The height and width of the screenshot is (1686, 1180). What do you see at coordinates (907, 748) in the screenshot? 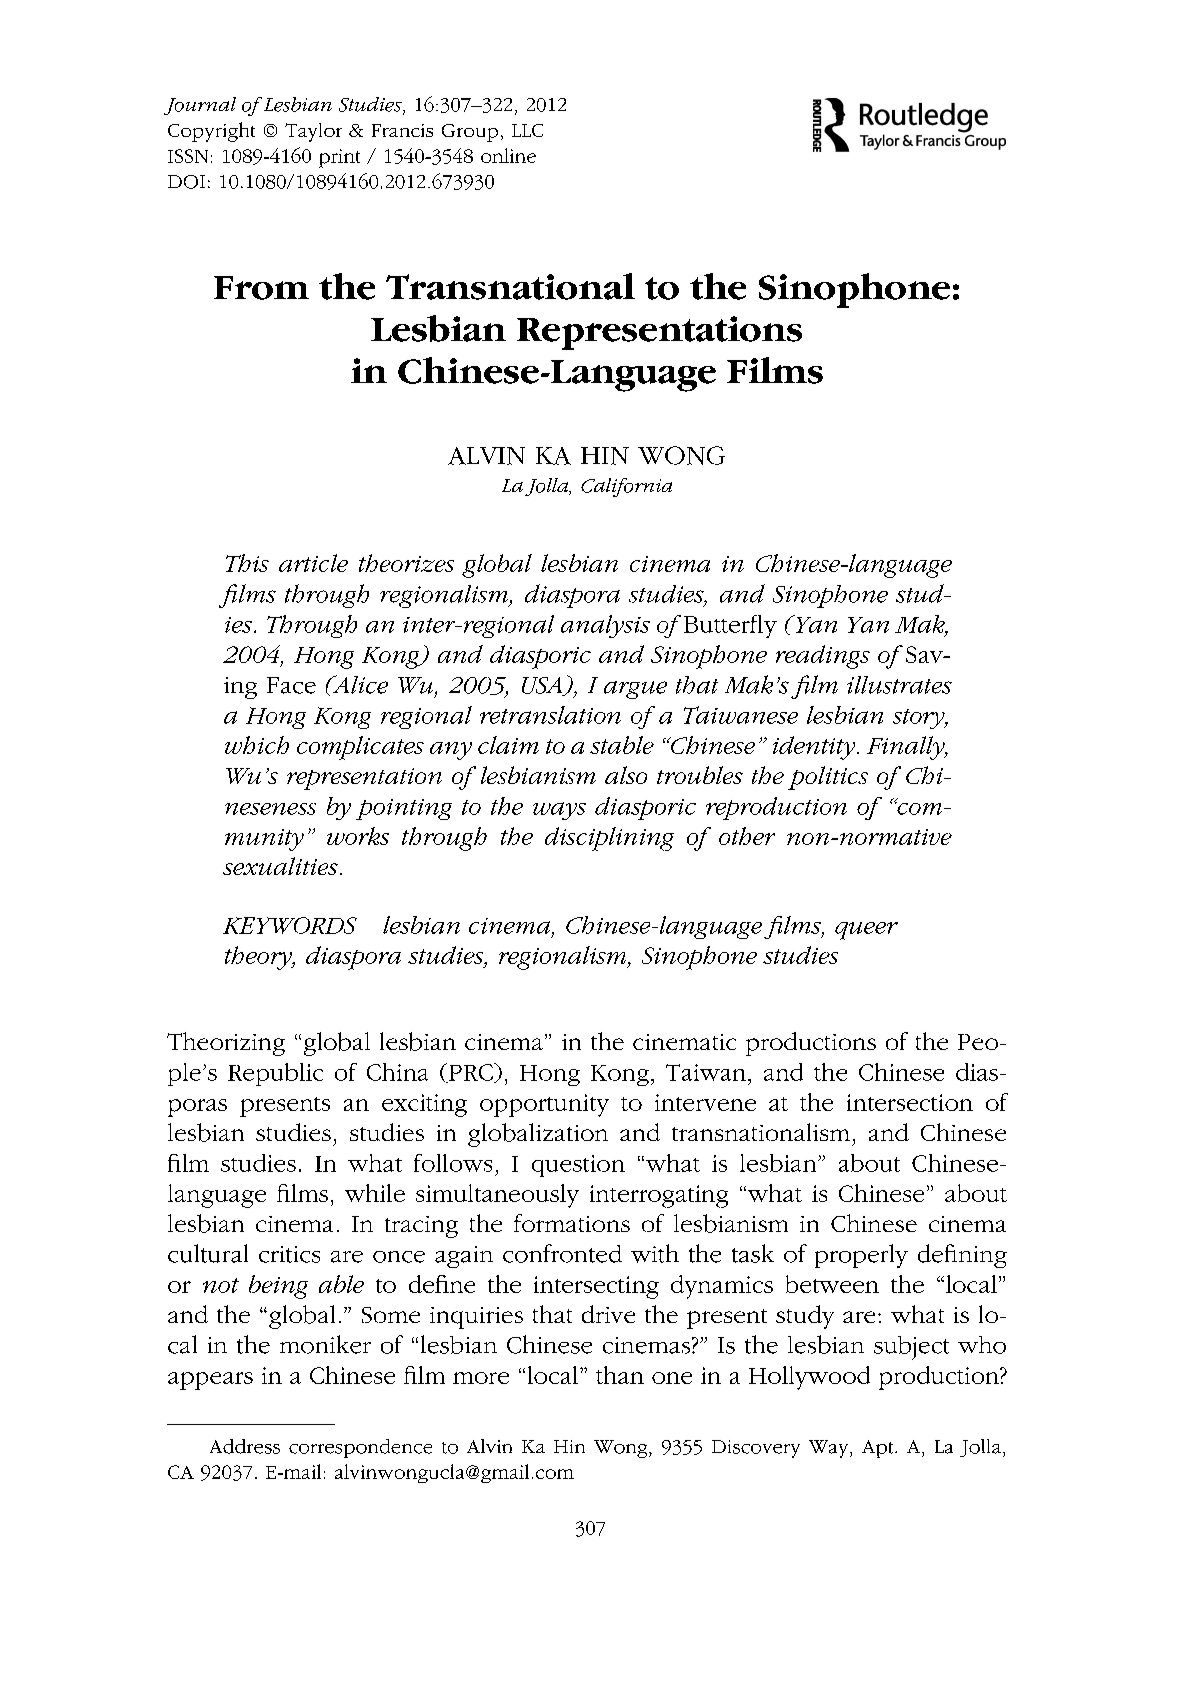
I see `Finally` at bounding box center [907, 748].
